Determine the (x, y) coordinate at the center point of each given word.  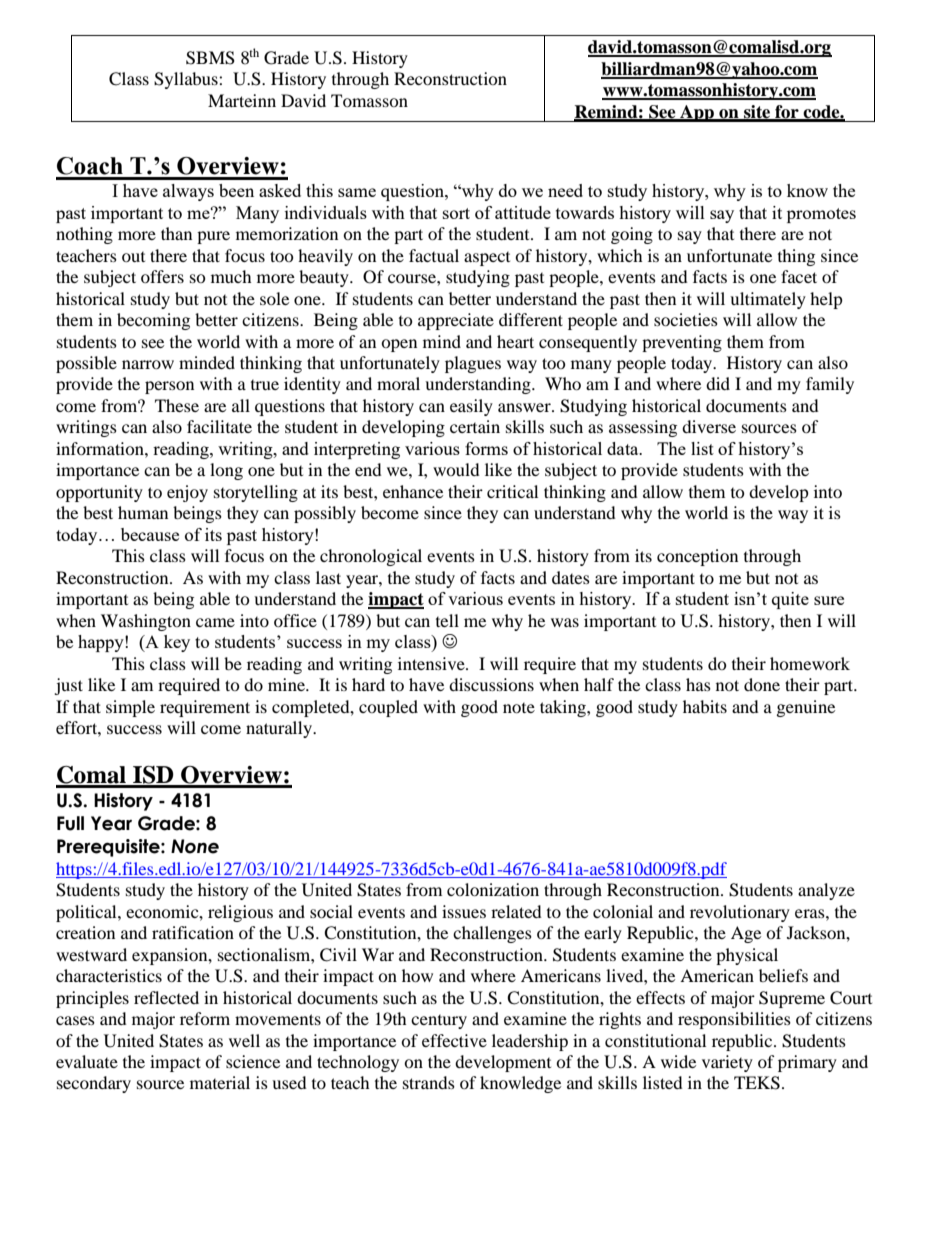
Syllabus (187, 80)
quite (790, 600)
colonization (493, 889)
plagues (473, 364)
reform (205, 1018)
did (718, 383)
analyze (826, 891)
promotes (821, 215)
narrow (148, 364)
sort (456, 213)
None (195, 846)
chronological (371, 557)
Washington (146, 622)
